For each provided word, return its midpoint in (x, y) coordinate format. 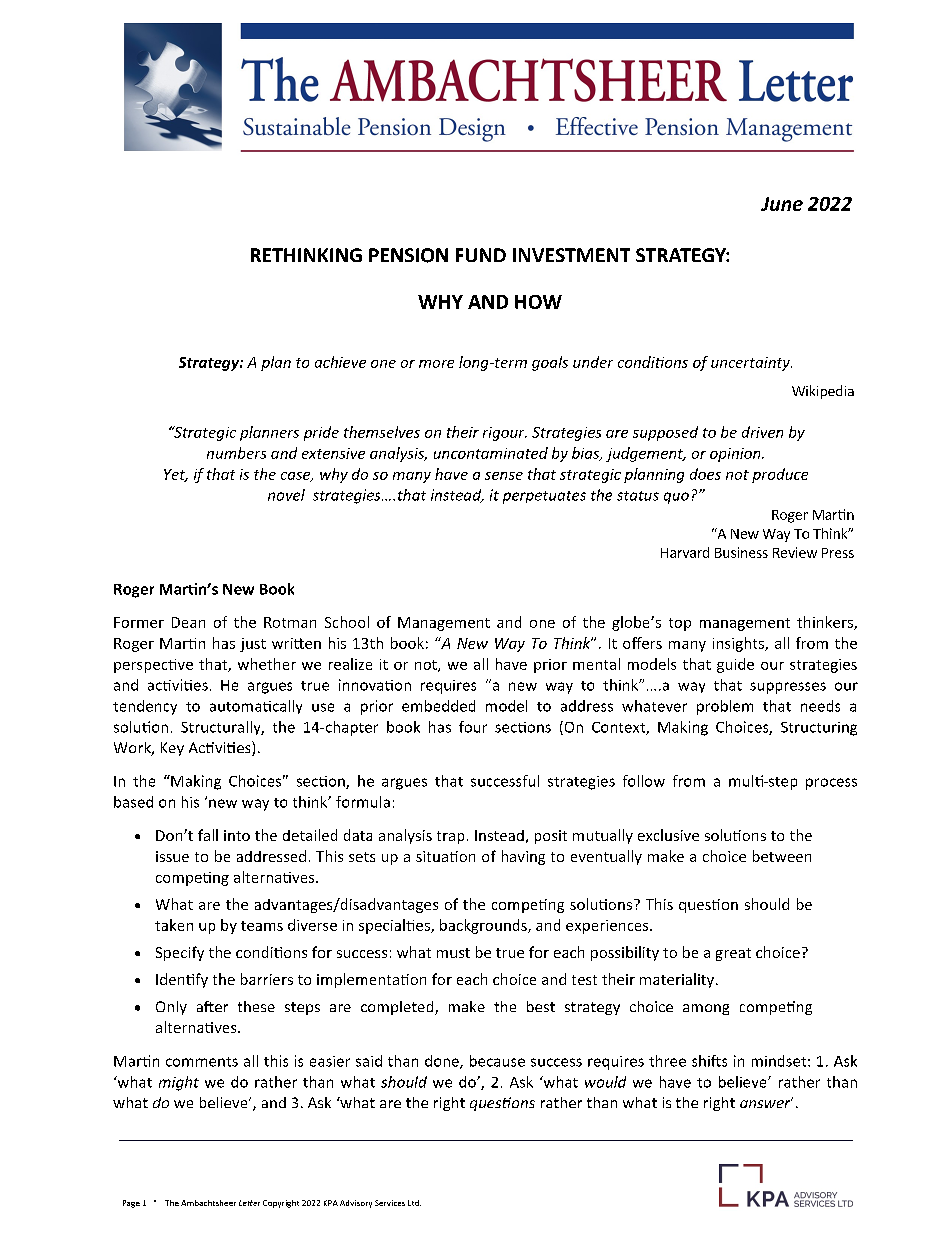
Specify (180, 953)
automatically (256, 707)
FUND (481, 255)
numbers (236, 453)
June (782, 204)
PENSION (408, 255)
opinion (736, 455)
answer (766, 1103)
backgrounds (484, 926)
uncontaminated (491, 453)
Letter (249, 1203)
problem (725, 707)
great (733, 954)
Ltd (414, 1203)
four (473, 727)
